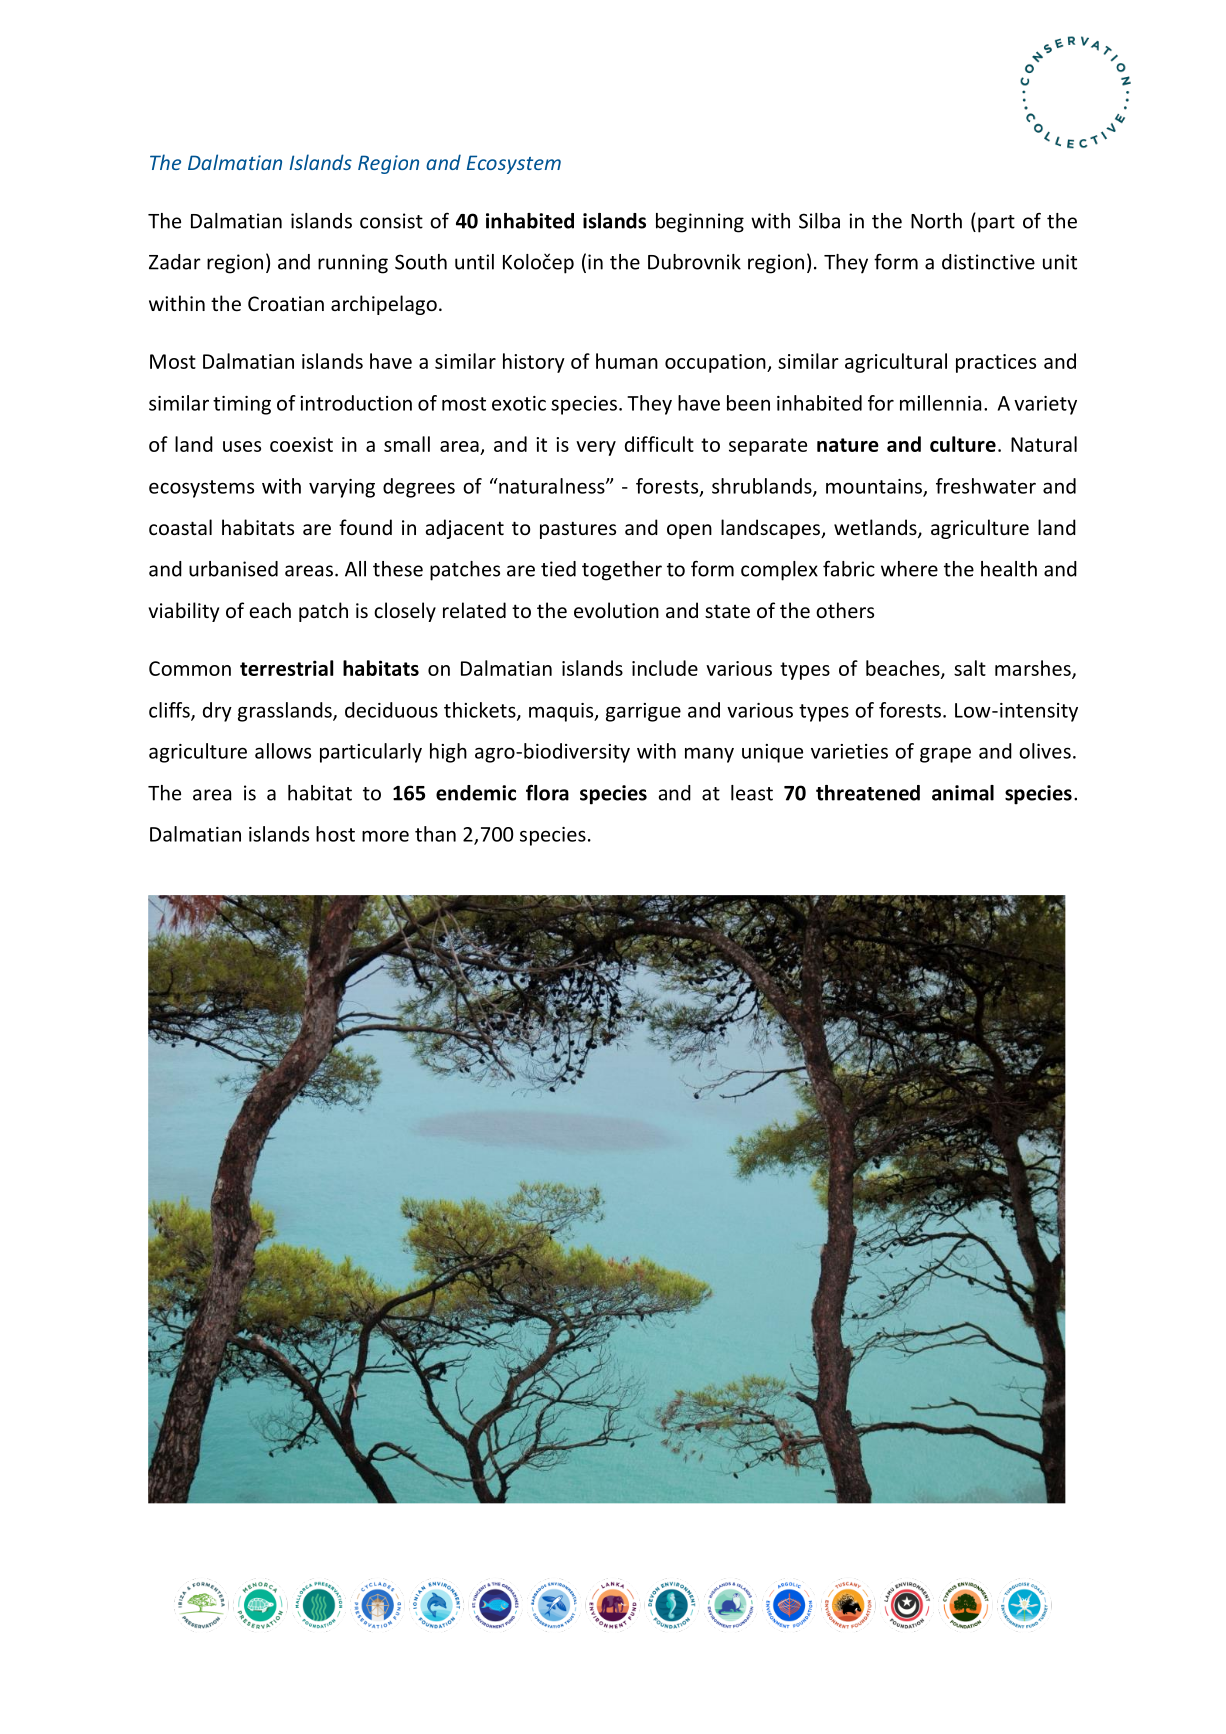 Image resolution: width=1226 pixels, height=1734 pixels. I want to click on North, so click(936, 221).
